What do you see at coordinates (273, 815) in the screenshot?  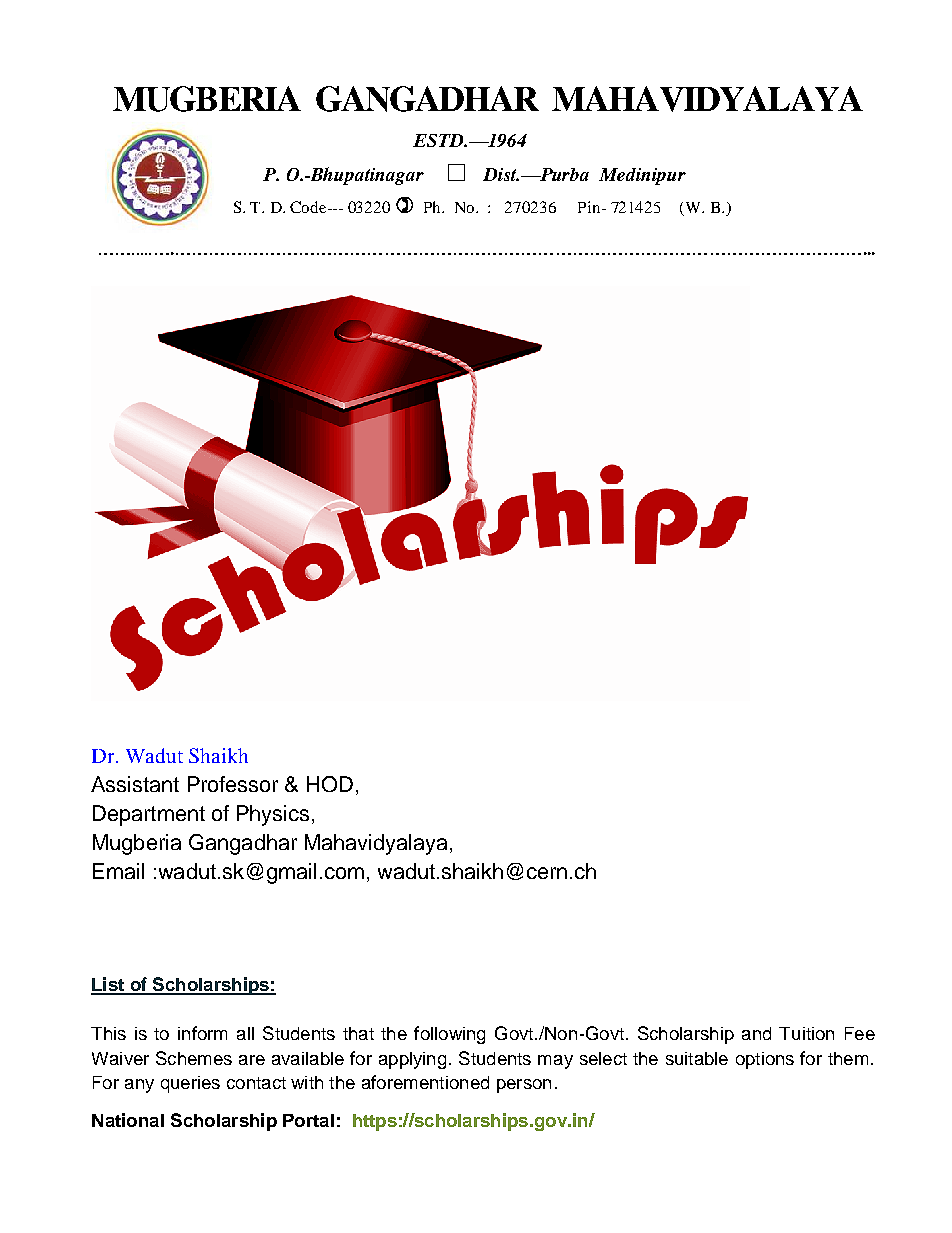 I see `Physics` at bounding box center [273, 815].
